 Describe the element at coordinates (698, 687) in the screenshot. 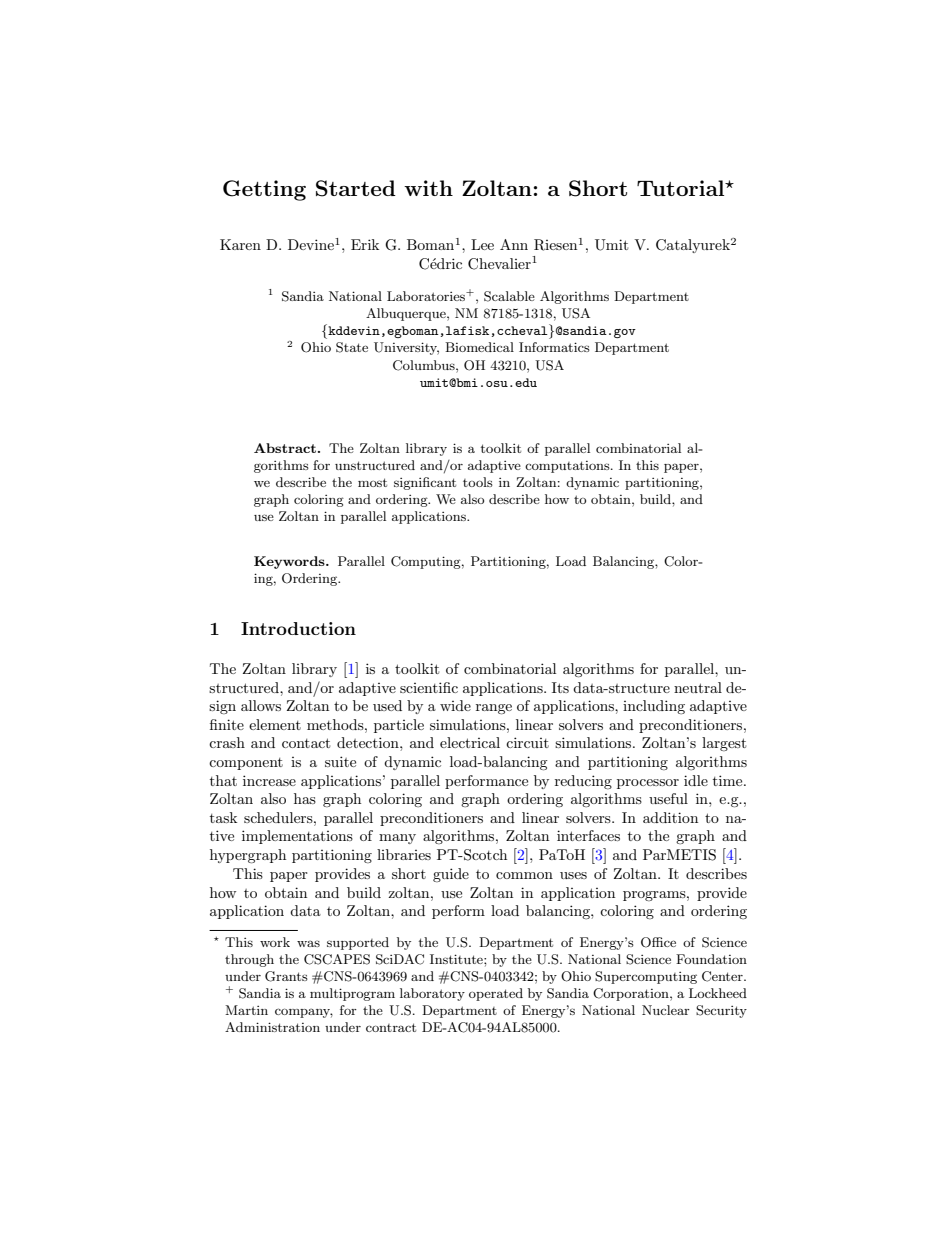

I see `neutral` at that location.
